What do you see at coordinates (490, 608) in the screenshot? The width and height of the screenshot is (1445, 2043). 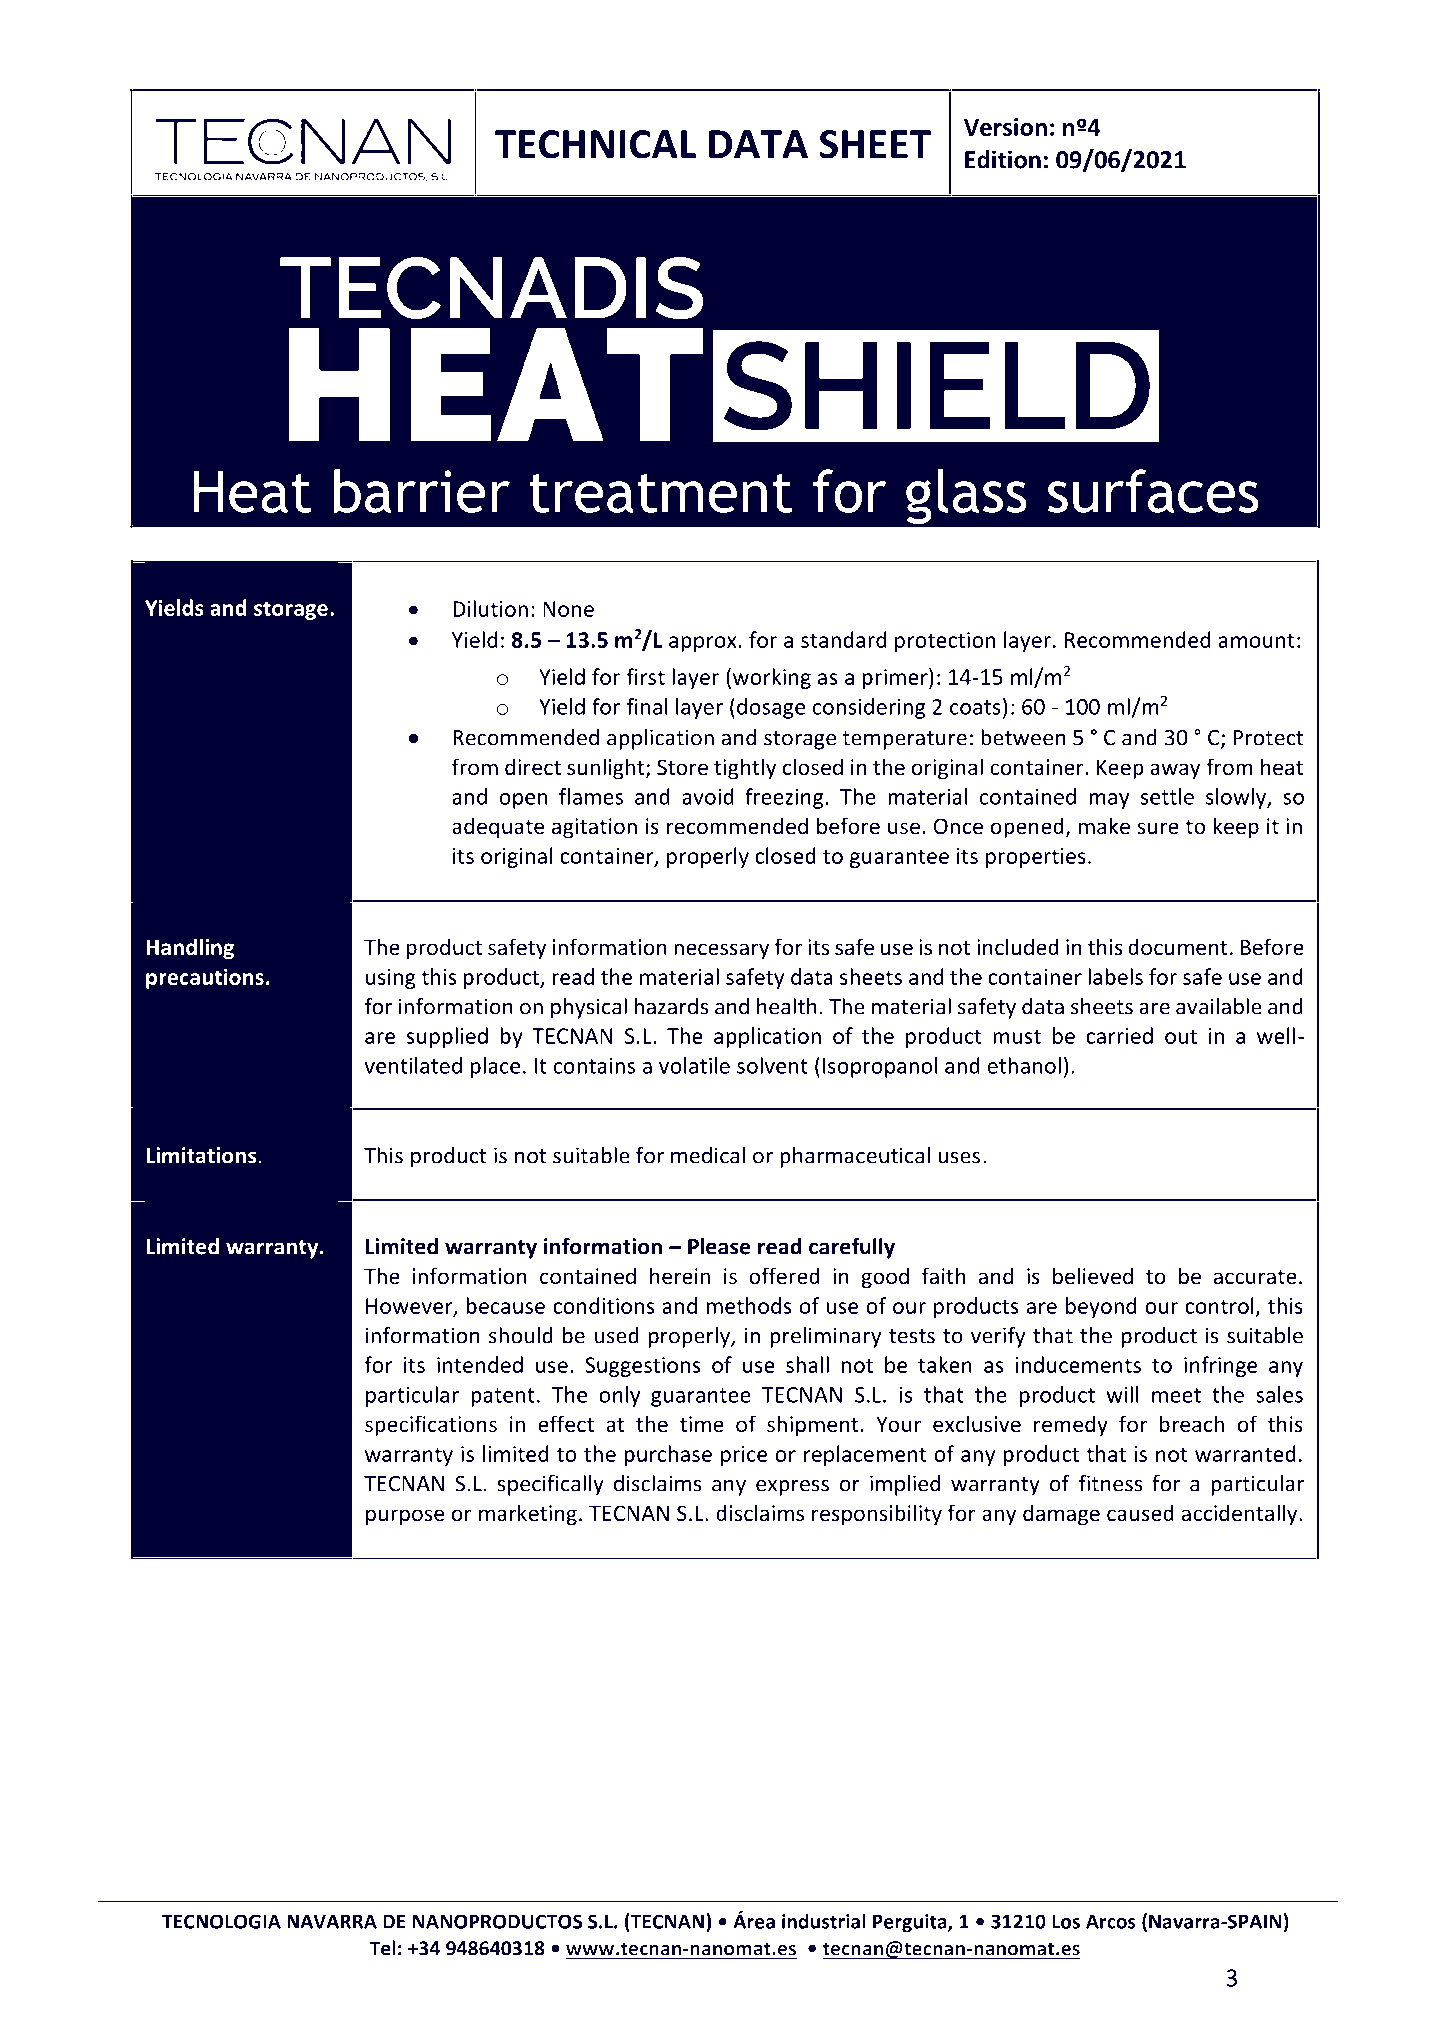 I see `Dilution` at bounding box center [490, 608].
